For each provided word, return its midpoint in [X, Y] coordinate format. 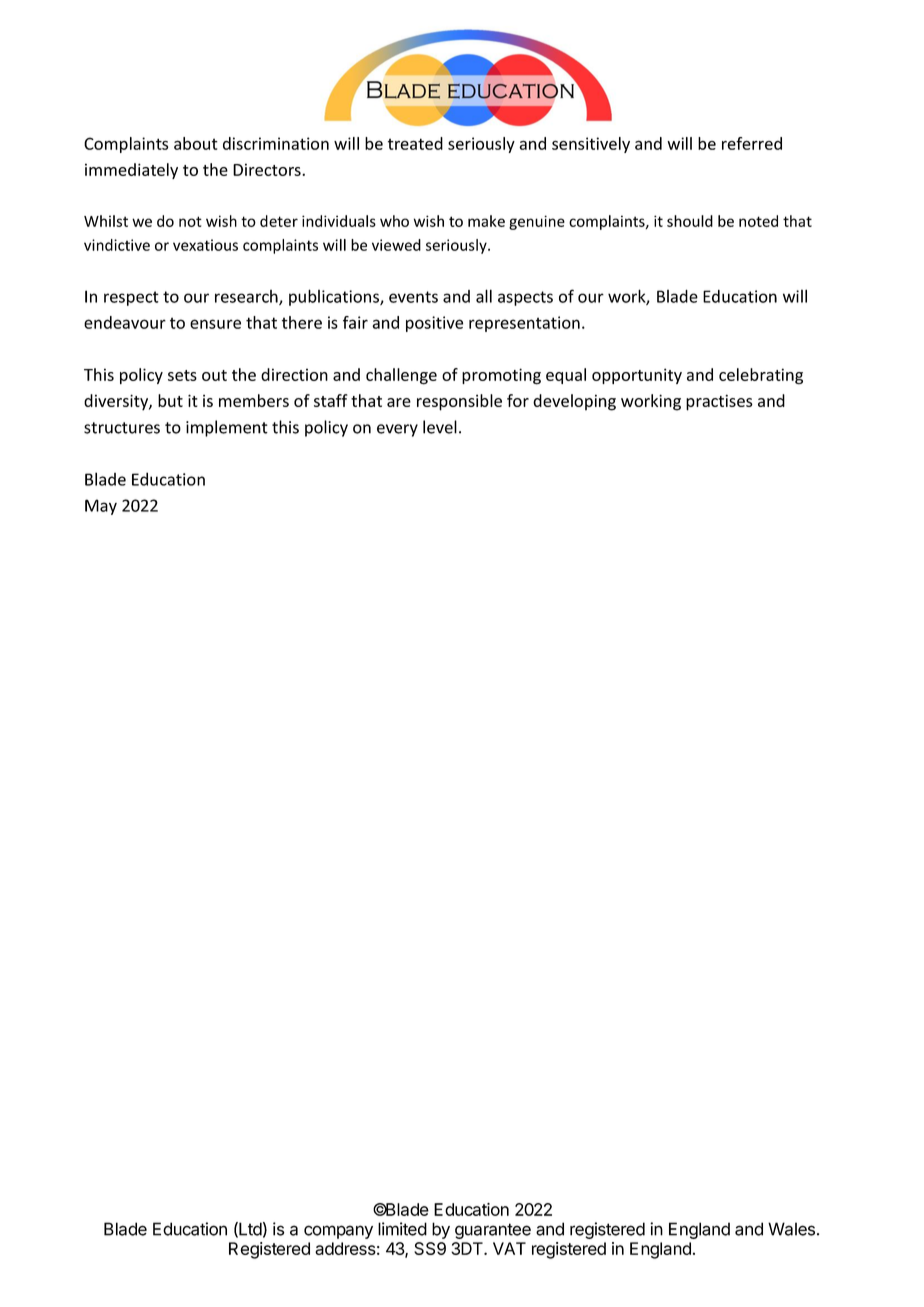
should [690, 221]
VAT [509, 1248]
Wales [791, 1229]
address [345, 1248]
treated [415, 143]
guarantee [493, 1231]
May [101, 507]
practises [719, 402]
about [196, 143]
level [440, 427]
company [338, 1232]
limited [402, 1229]
